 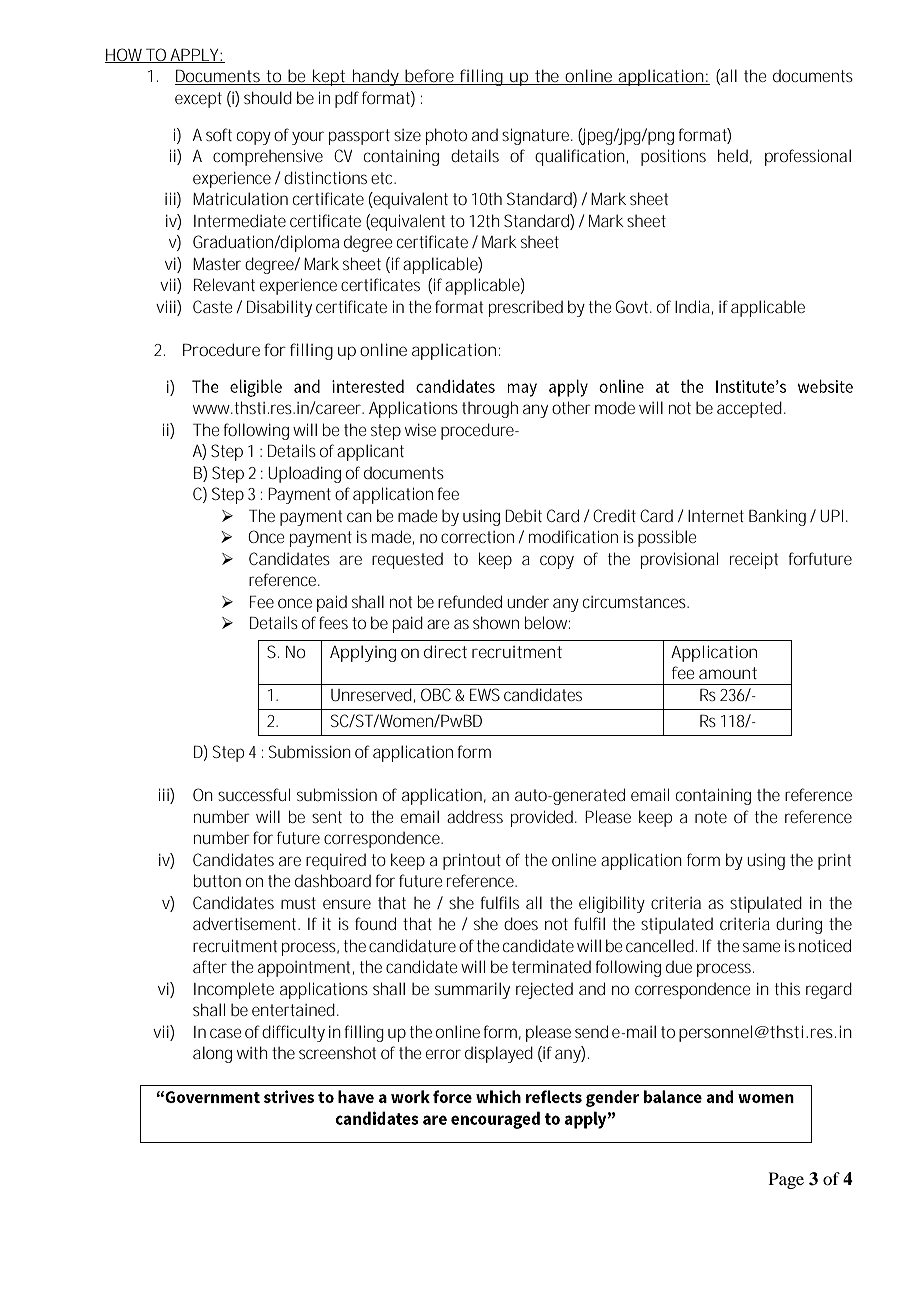 What do you see at coordinates (268, 97) in the document?
I see `should` at bounding box center [268, 97].
